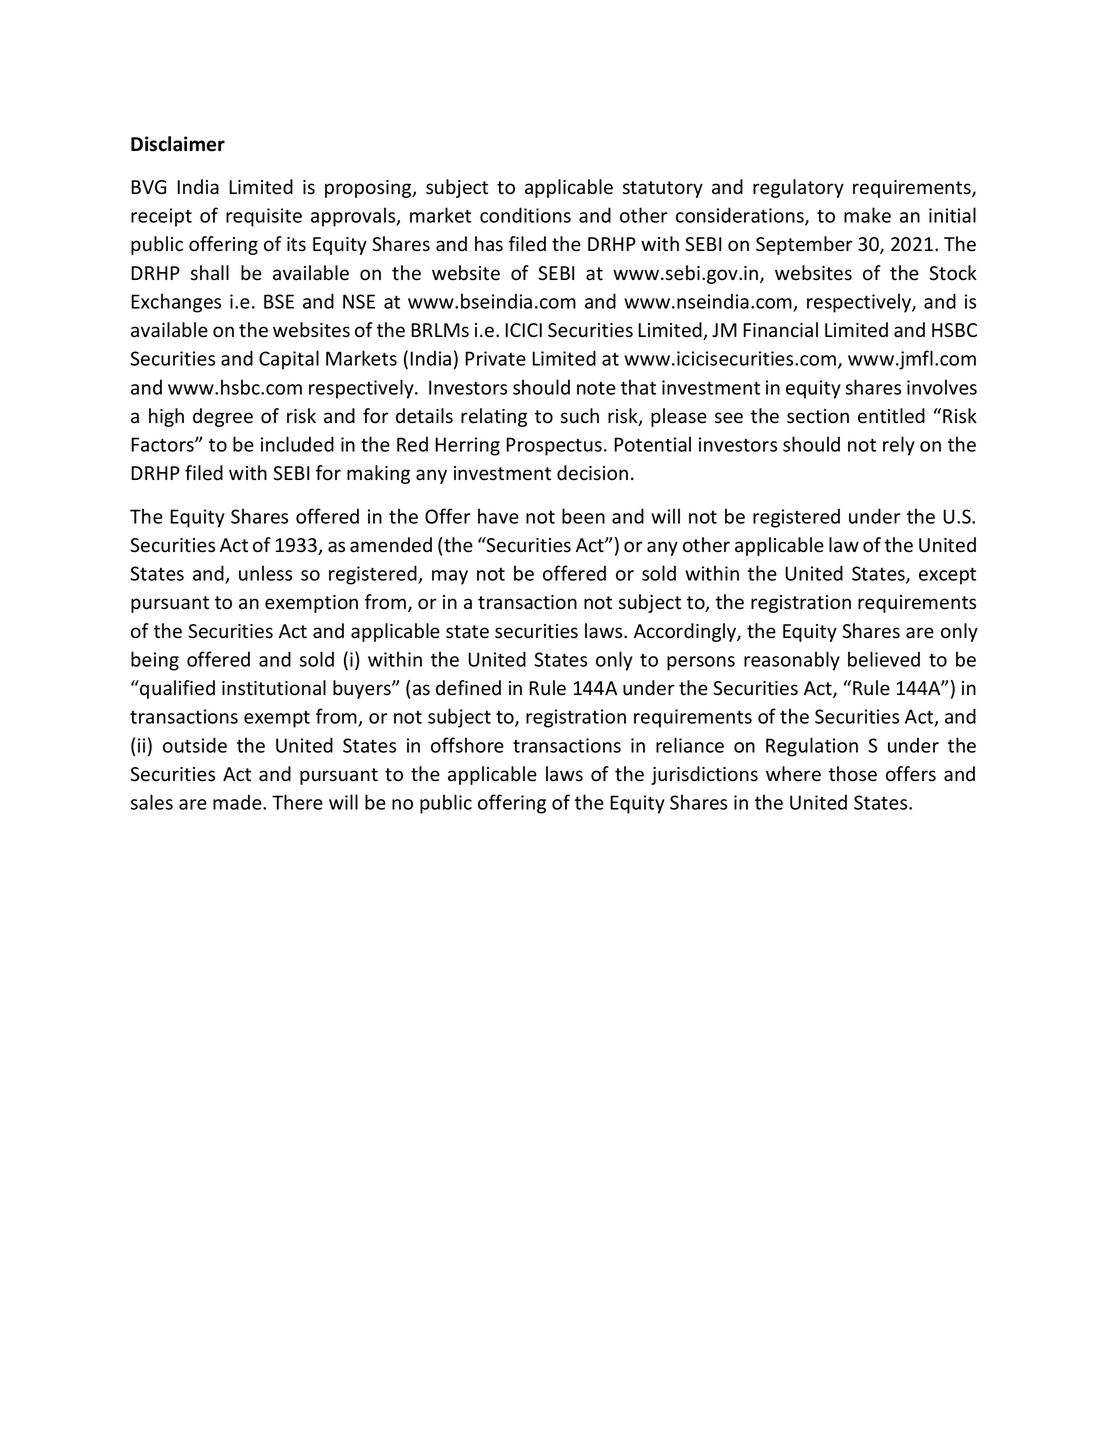 The width and height of the document is (1108, 1434). I want to click on offshore, so click(467, 745).
